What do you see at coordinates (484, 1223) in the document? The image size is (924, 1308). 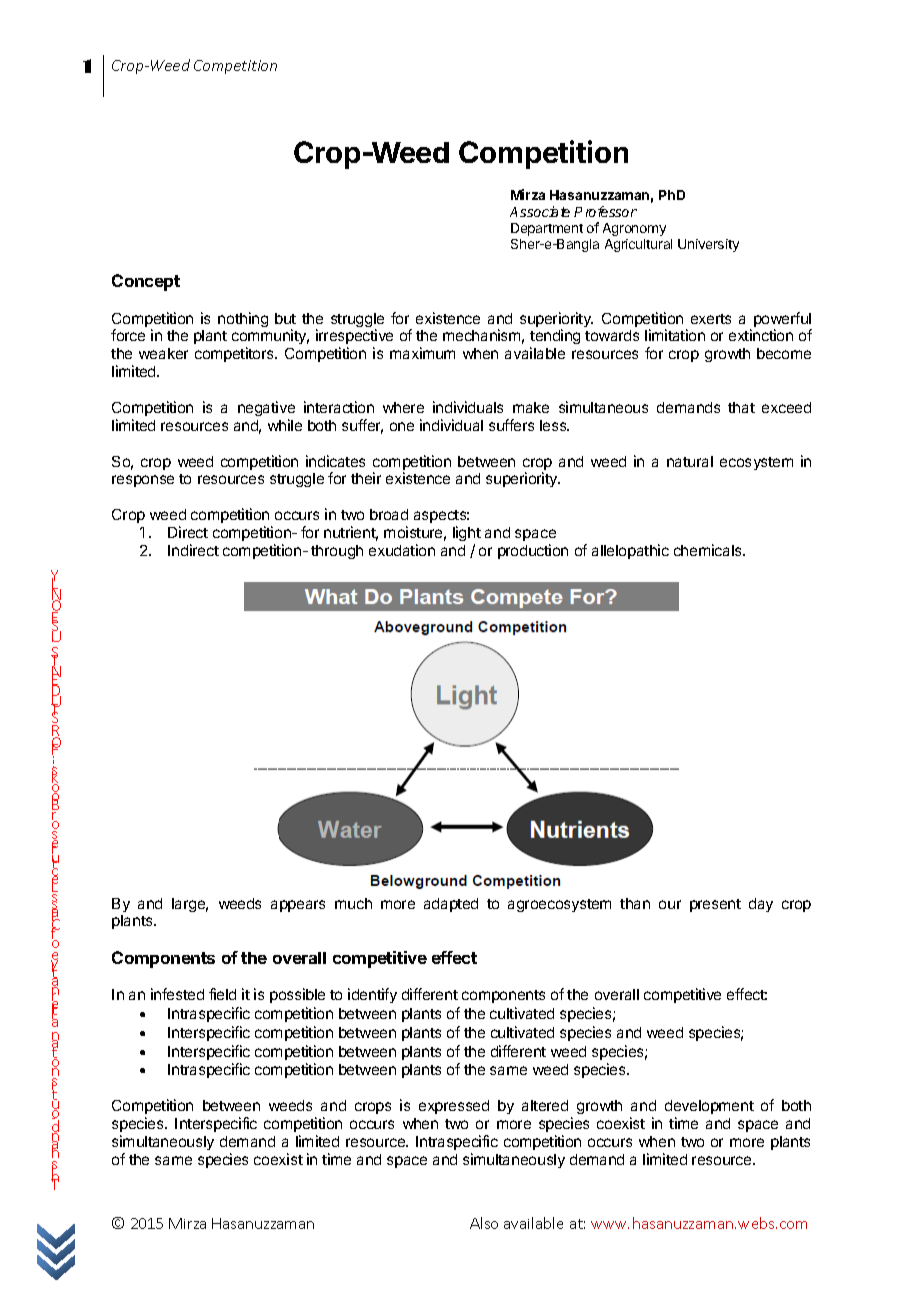 I see `Also` at bounding box center [484, 1223].
